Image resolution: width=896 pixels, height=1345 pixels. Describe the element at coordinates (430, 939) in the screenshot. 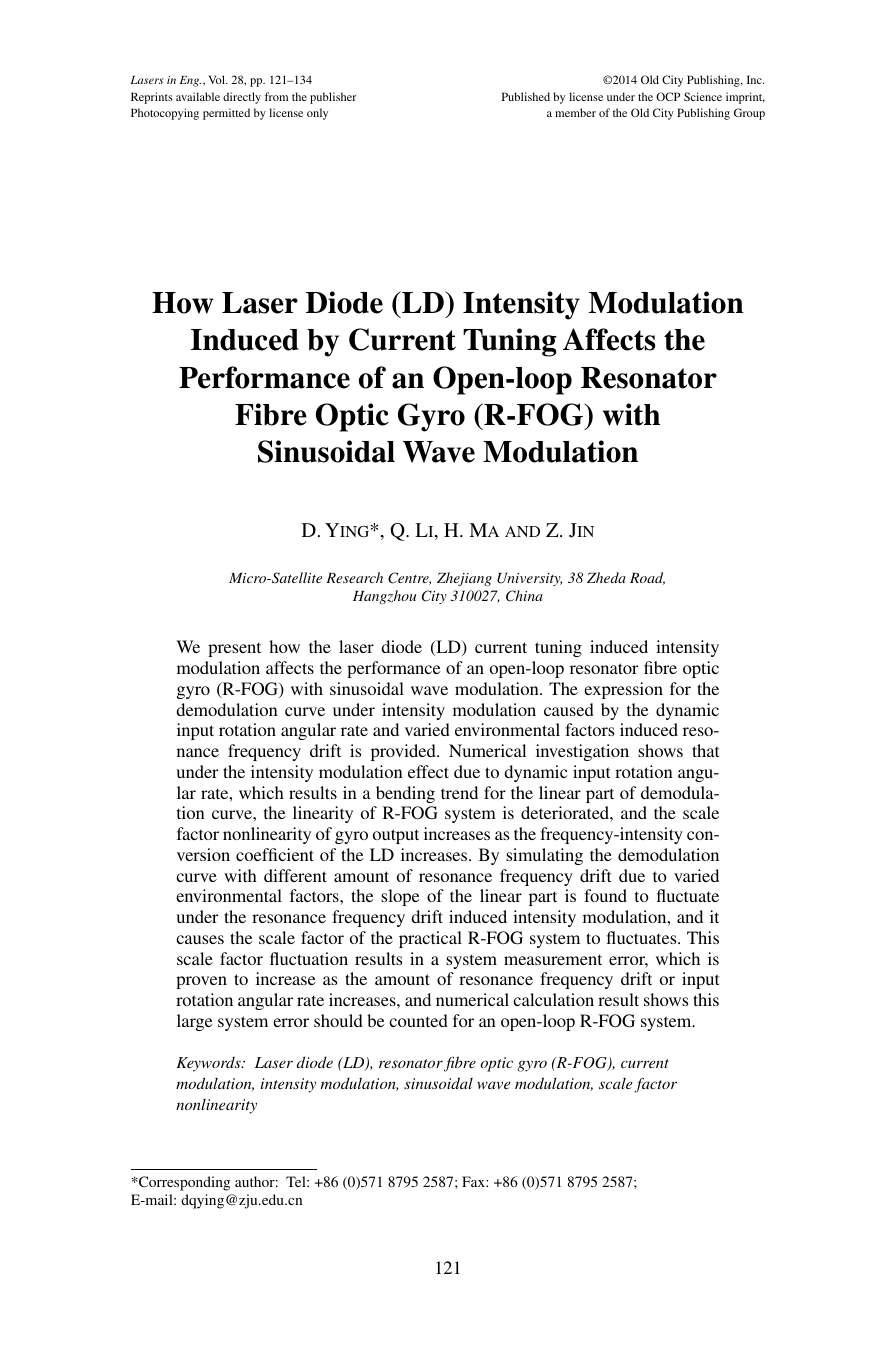

I see `practical` at that location.
